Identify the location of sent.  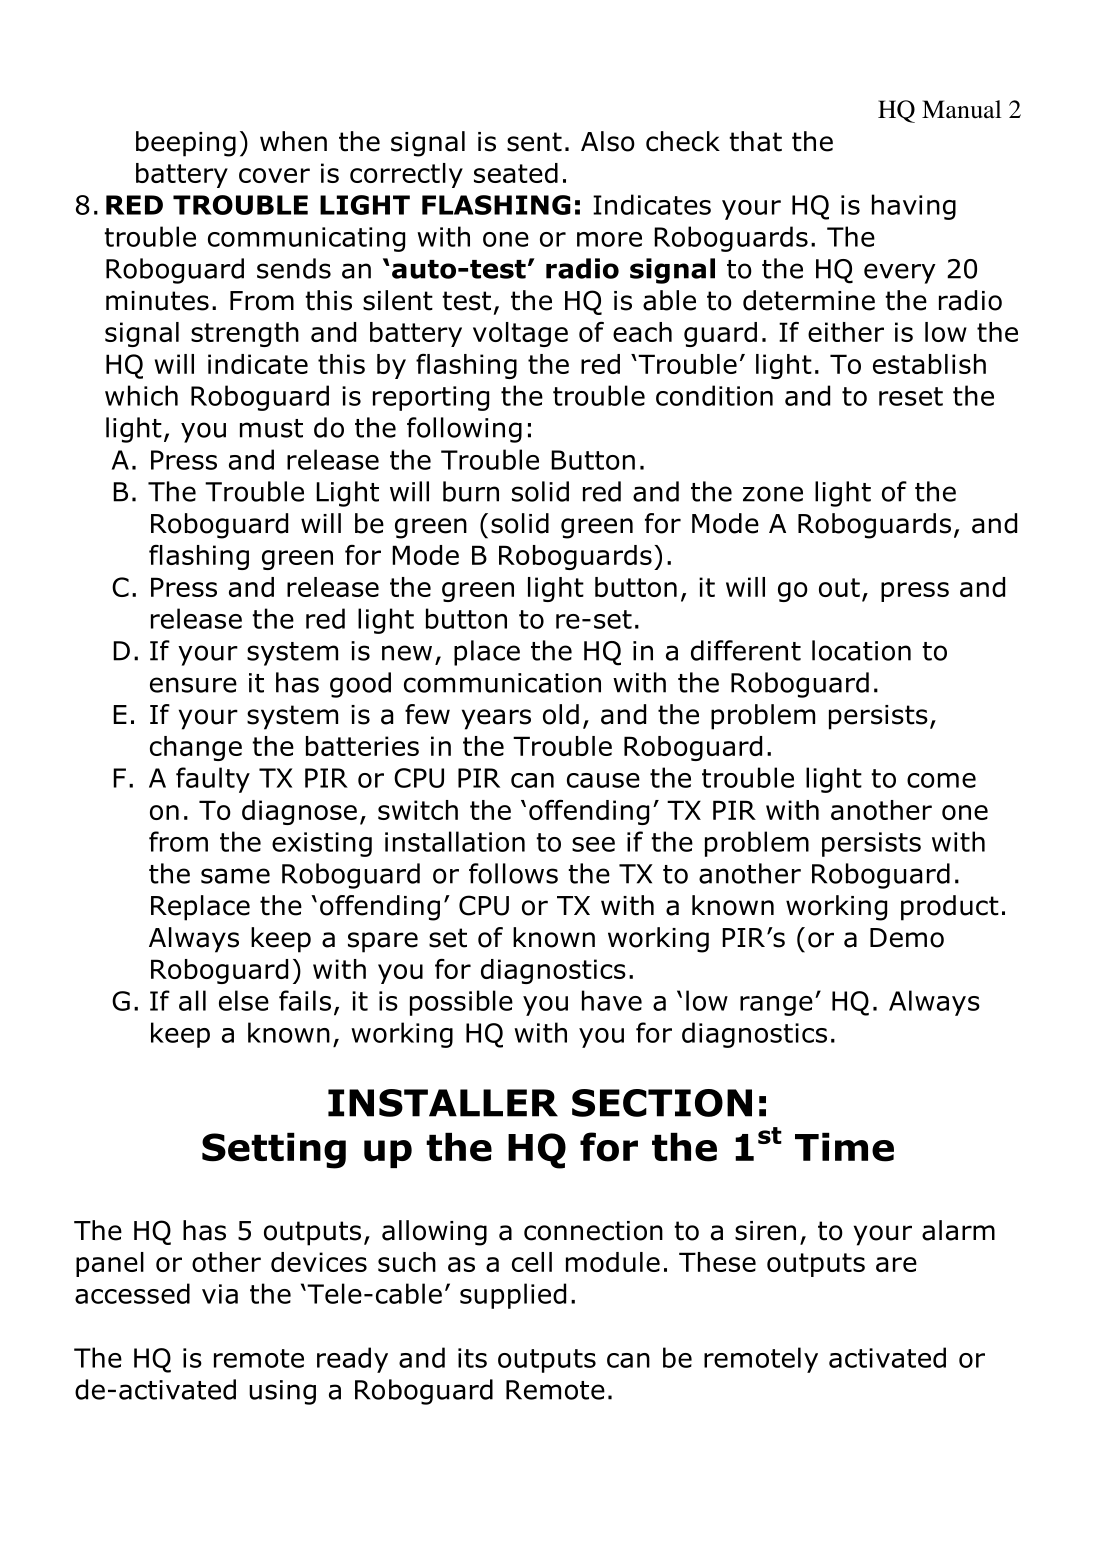
(534, 142).
